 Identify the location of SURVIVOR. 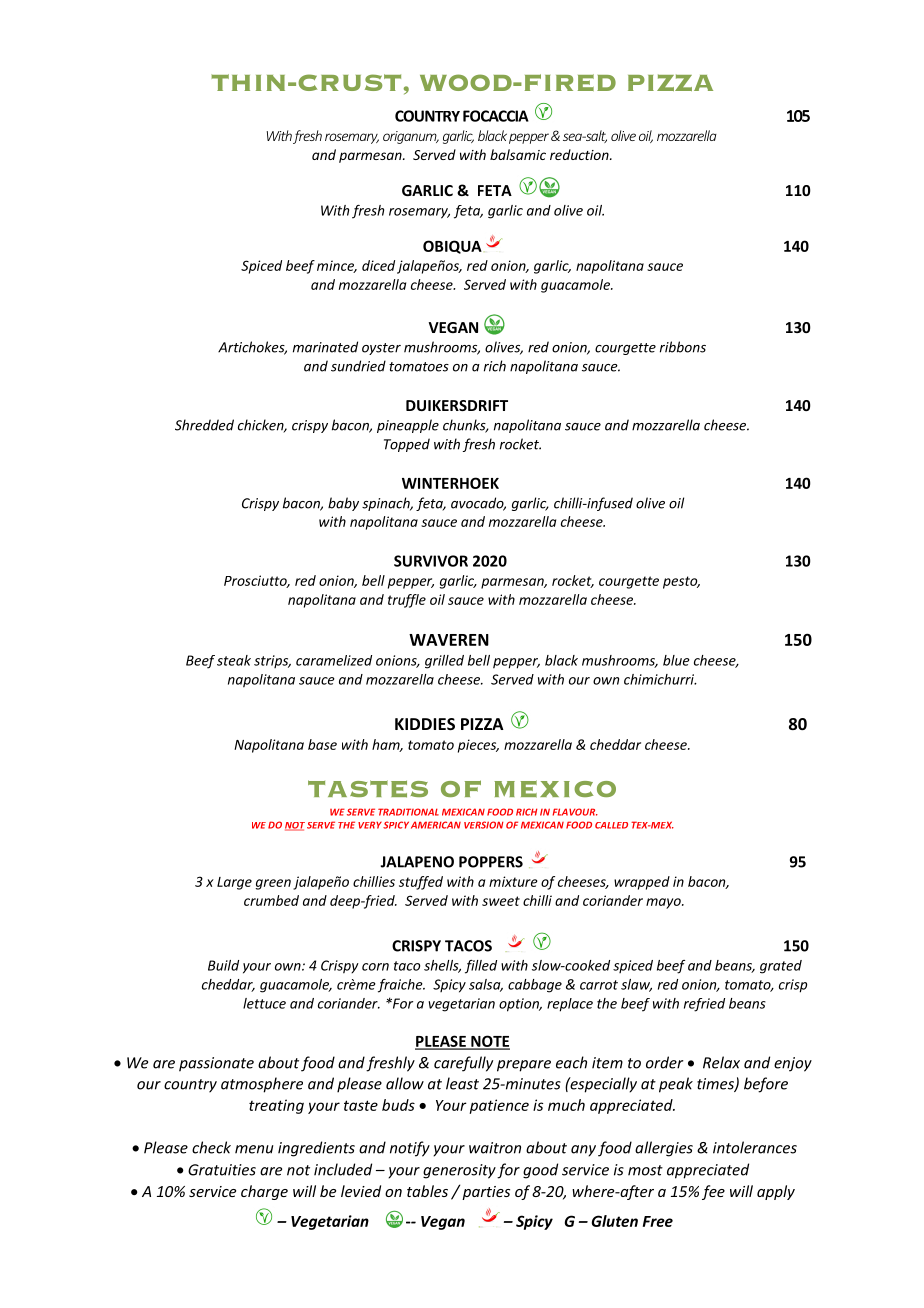
(431, 561).
